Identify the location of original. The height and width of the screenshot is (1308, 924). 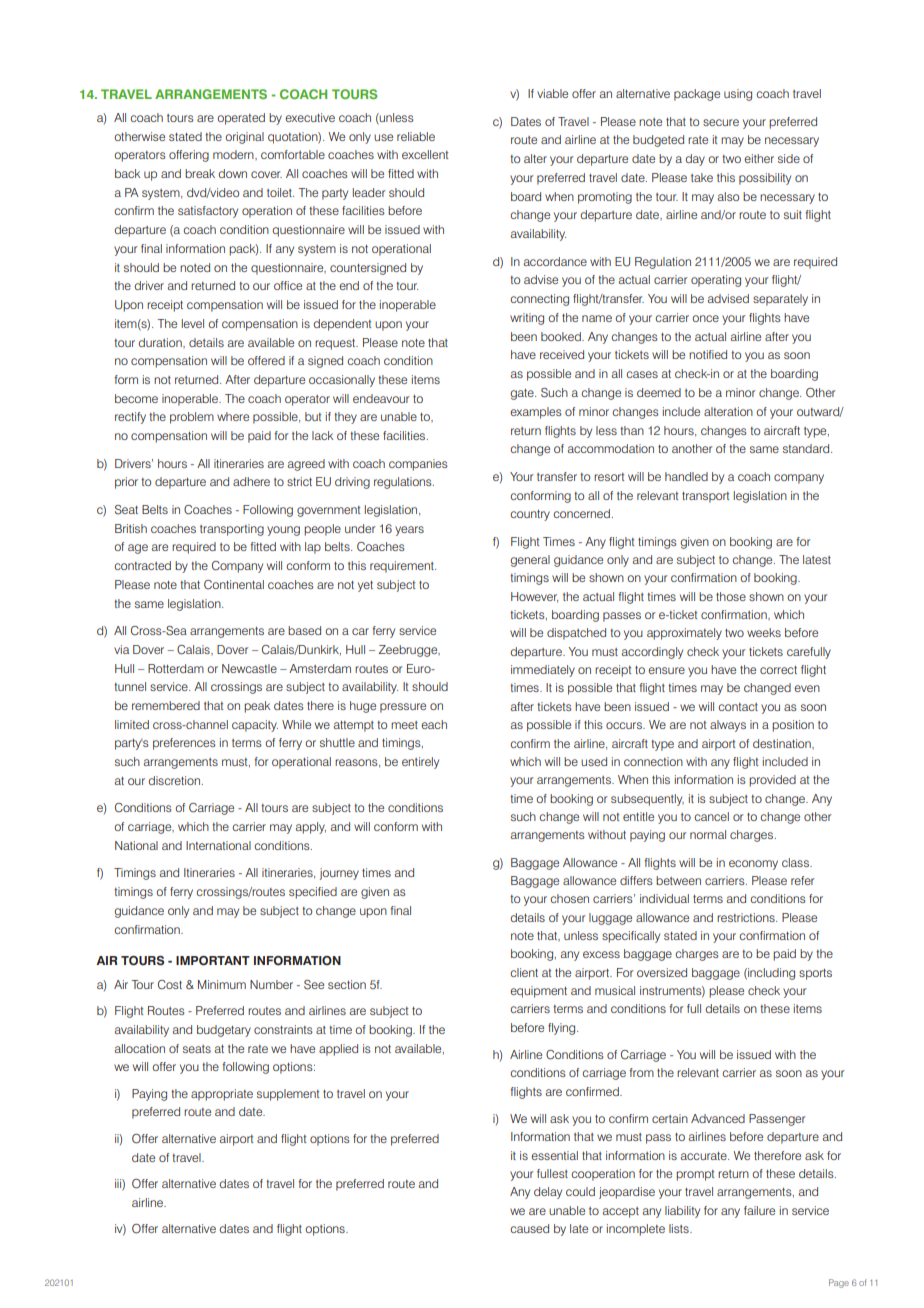
(244, 138).
